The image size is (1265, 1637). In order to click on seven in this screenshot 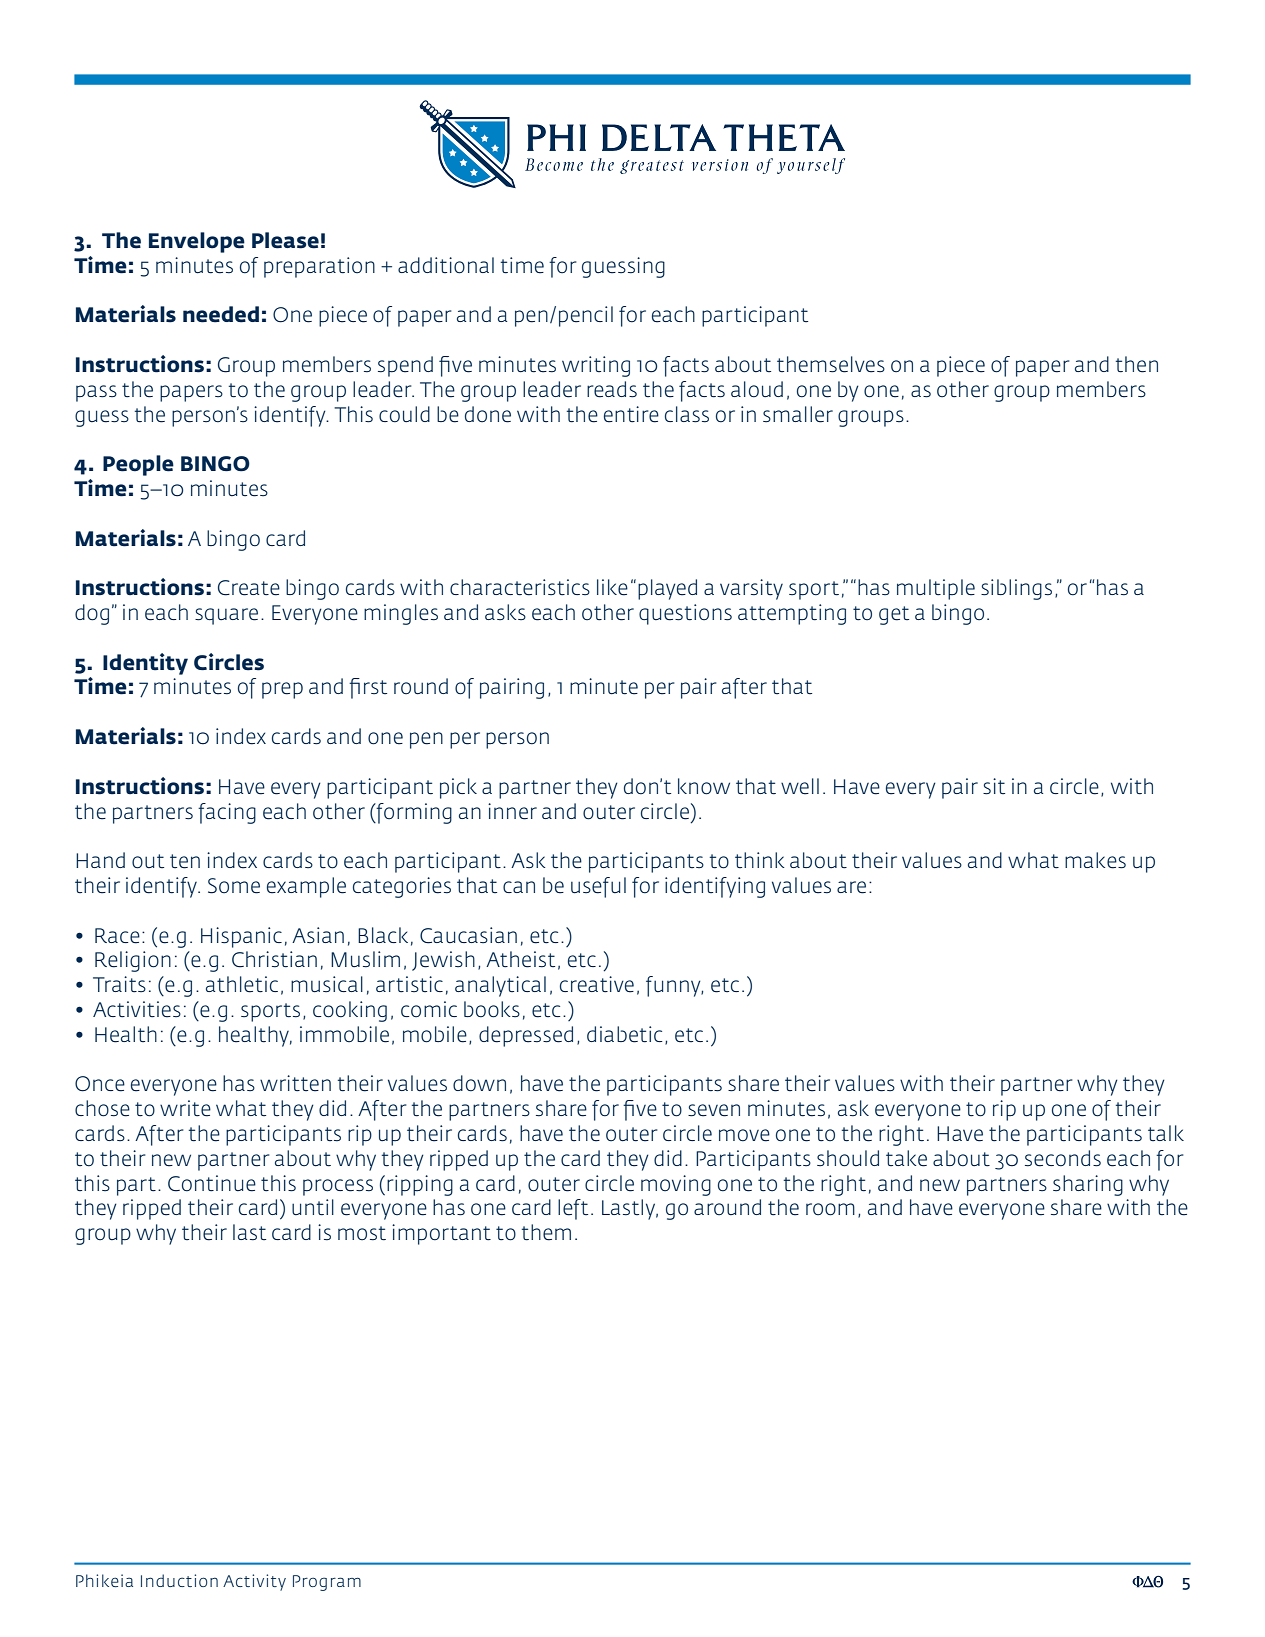, I will do `click(714, 1110)`.
